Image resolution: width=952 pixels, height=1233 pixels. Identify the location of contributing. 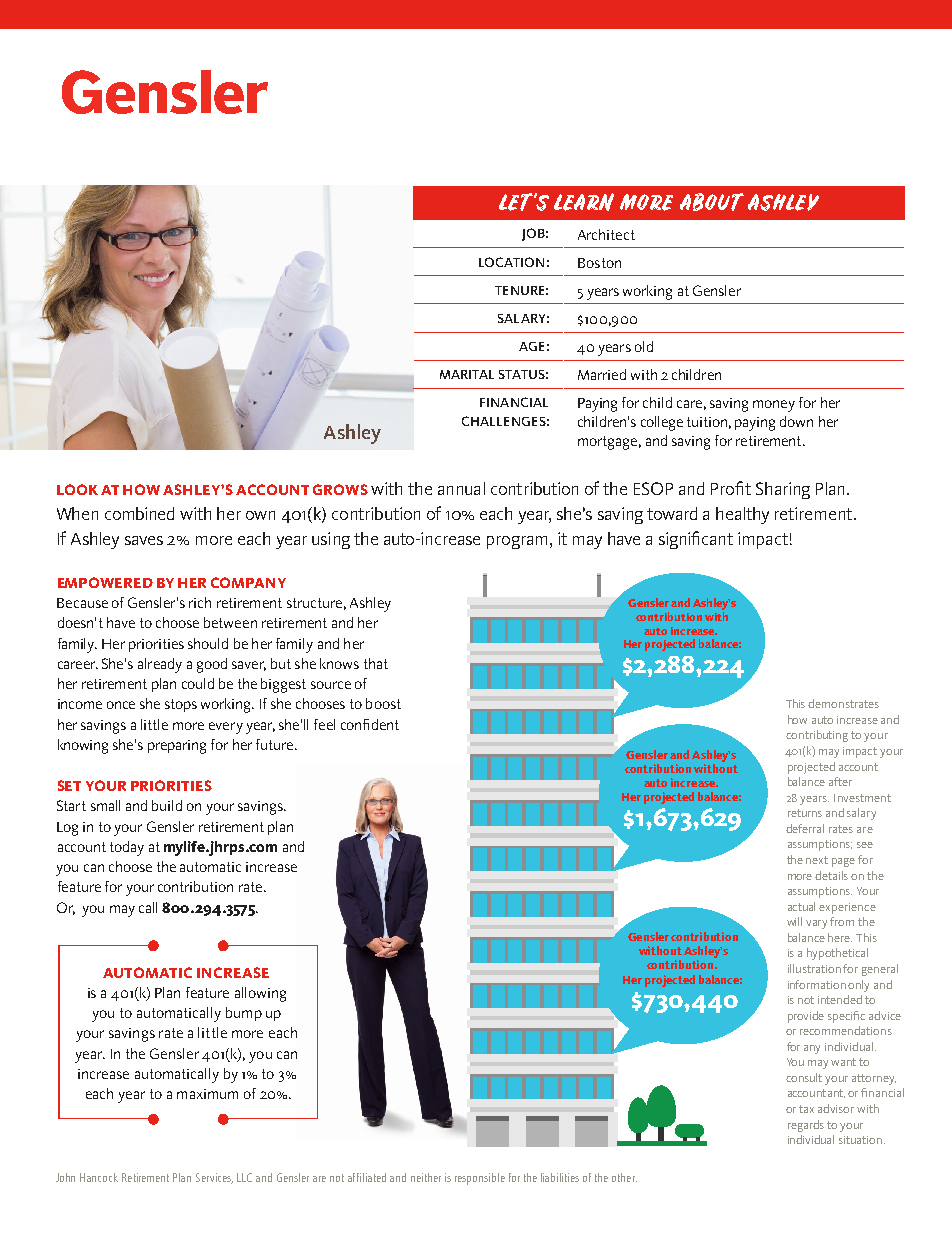
(817, 736).
